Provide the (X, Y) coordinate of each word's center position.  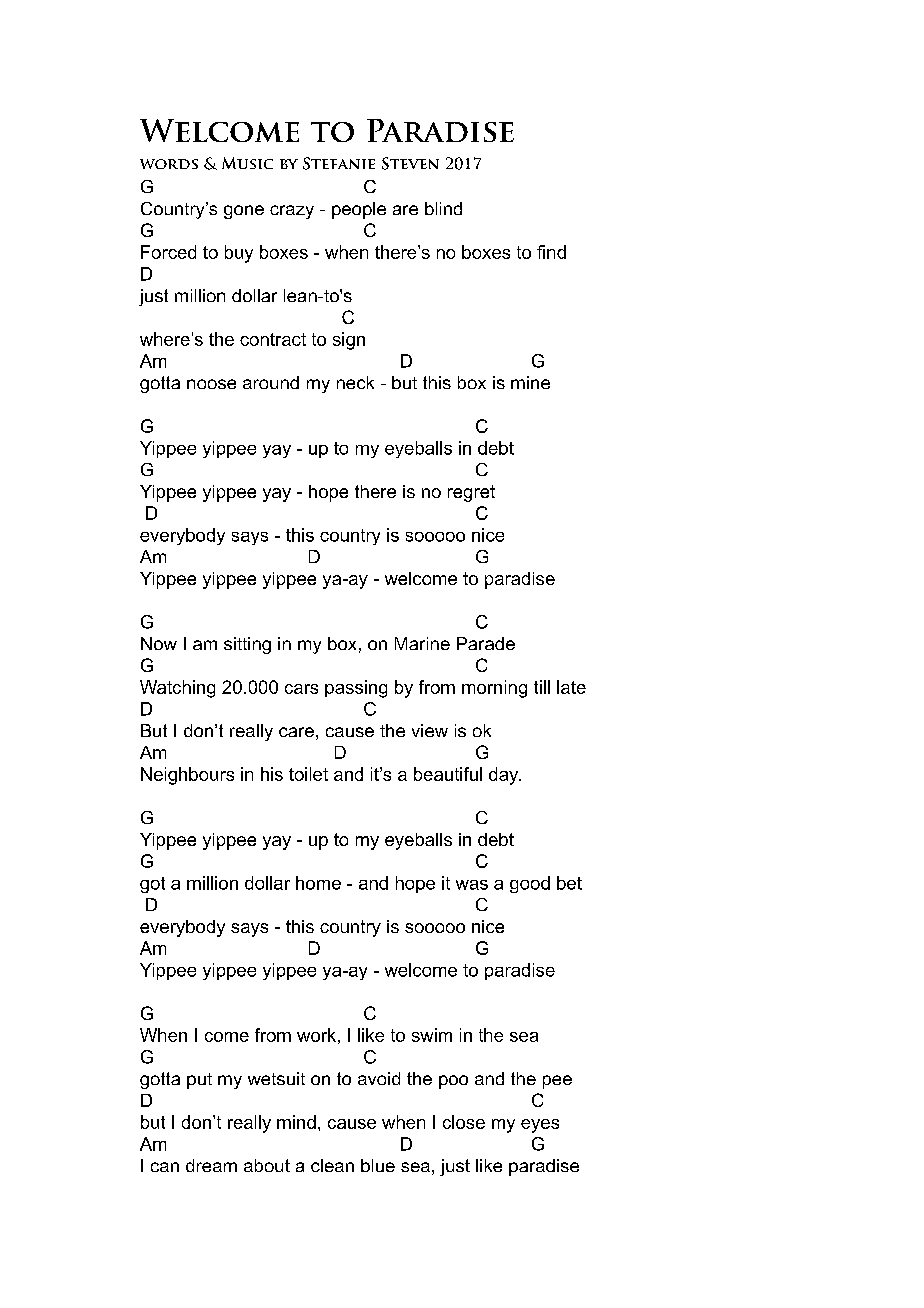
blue (378, 1165)
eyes (540, 1126)
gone (244, 212)
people (359, 210)
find (551, 252)
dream (211, 1165)
